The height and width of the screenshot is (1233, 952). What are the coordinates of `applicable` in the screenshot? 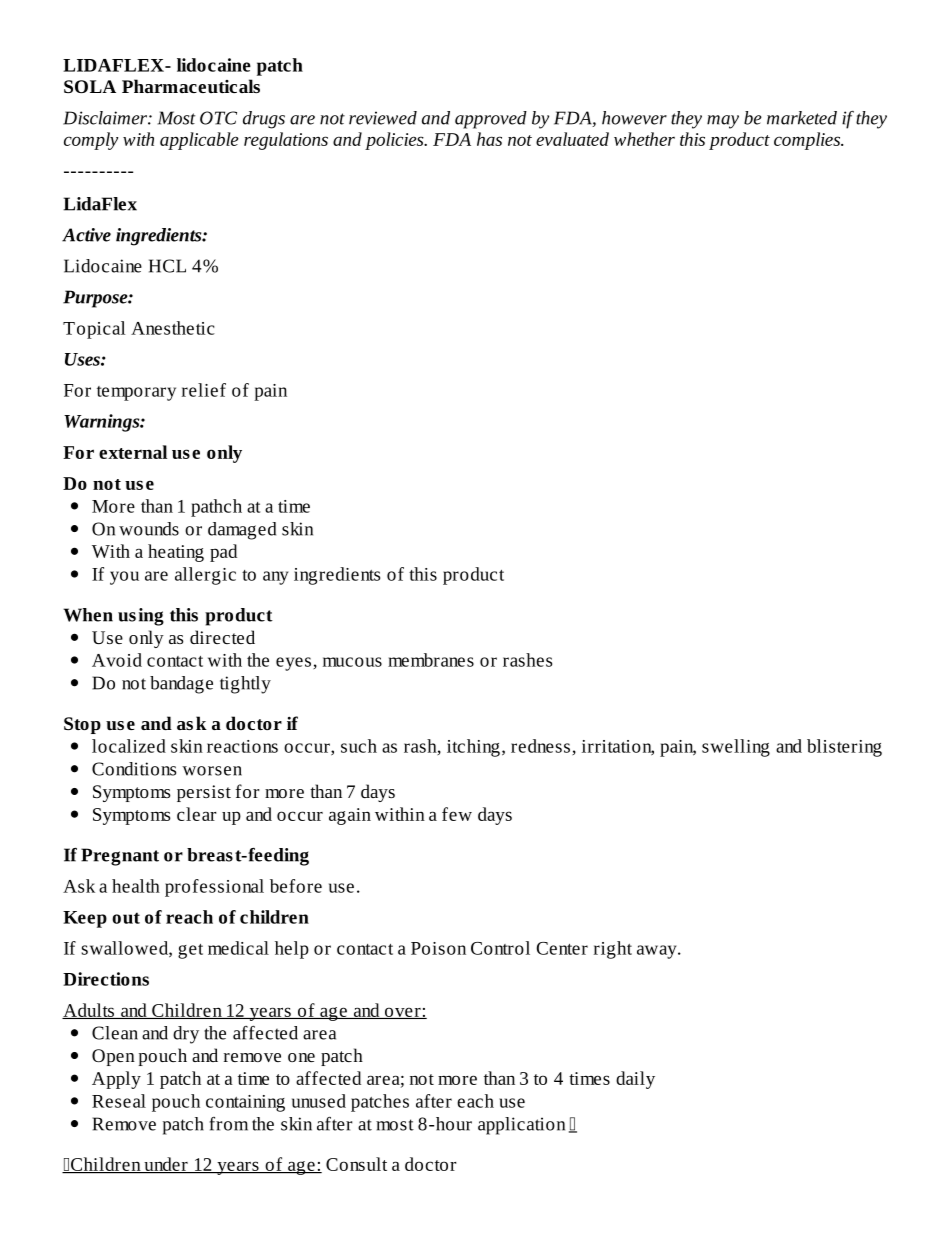 It's located at (199, 141).
